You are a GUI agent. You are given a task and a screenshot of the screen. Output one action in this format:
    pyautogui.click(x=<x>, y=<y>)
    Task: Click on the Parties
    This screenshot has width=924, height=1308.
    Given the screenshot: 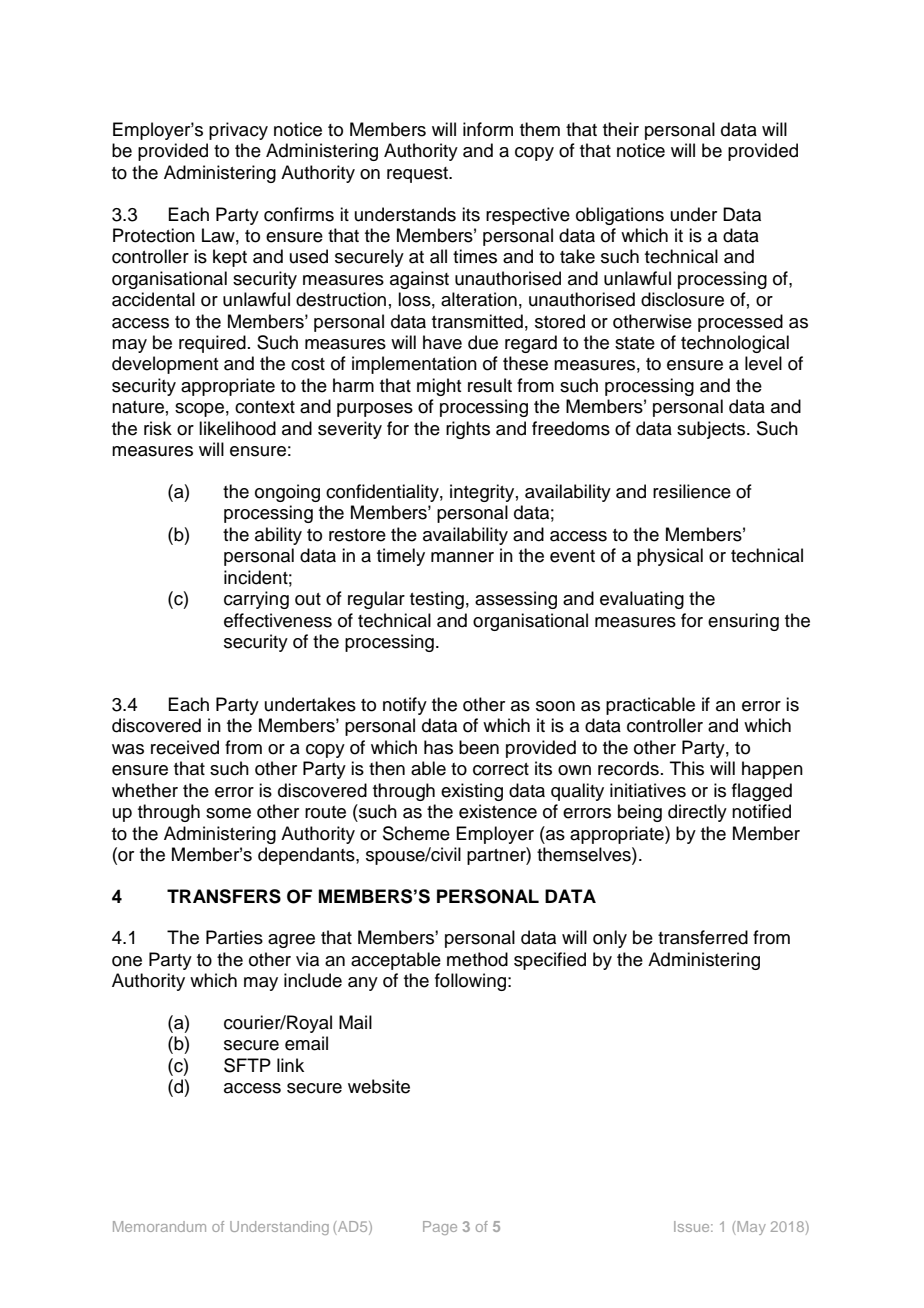 What is the action you would take?
    pyautogui.click(x=234, y=937)
